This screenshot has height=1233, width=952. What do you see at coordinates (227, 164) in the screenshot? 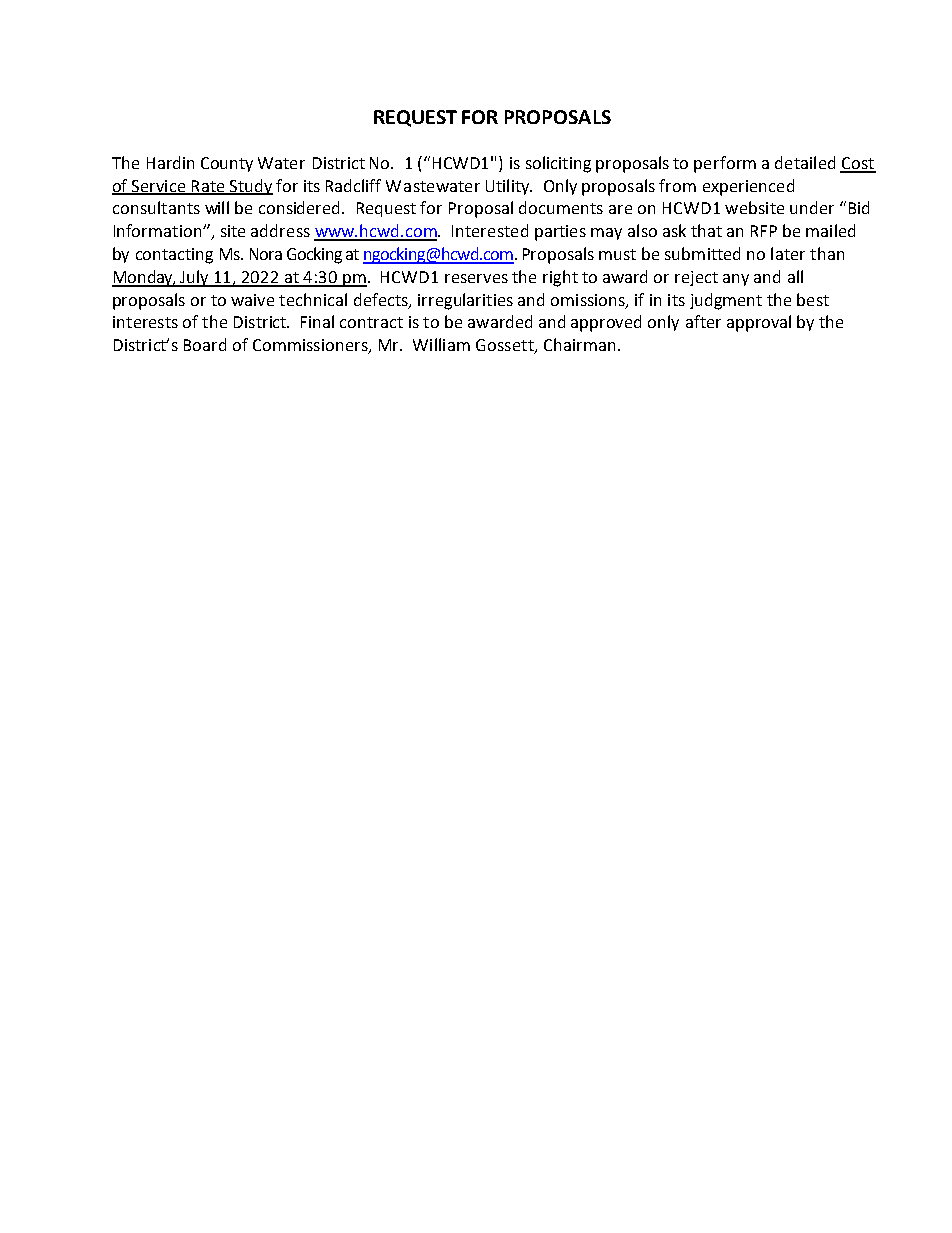
I see `County` at bounding box center [227, 164].
